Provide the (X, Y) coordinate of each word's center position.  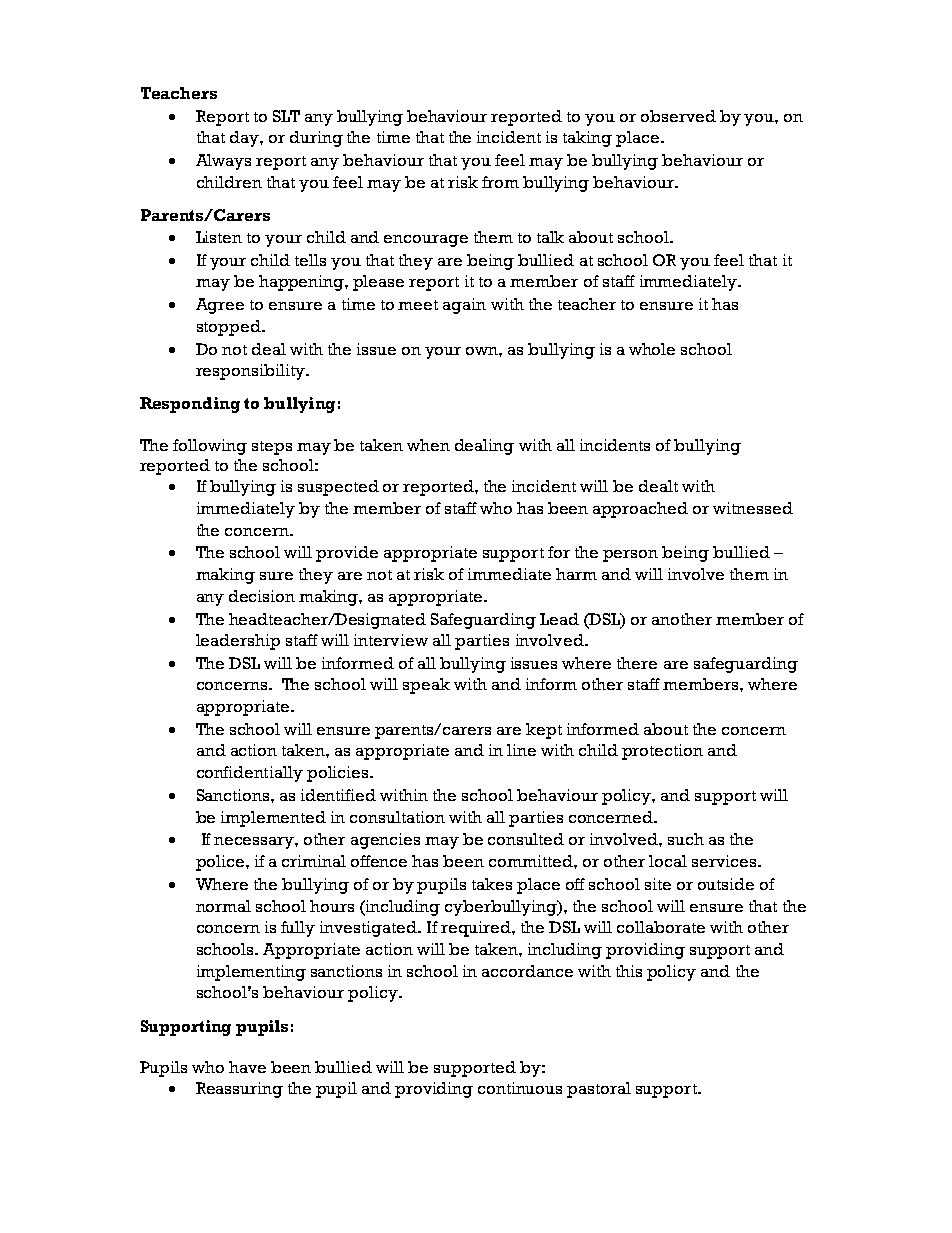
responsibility (251, 372)
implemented (273, 819)
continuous (520, 1088)
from (500, 182)
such (686, 839)
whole (652, 349)
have (247, 1067)
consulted (526, 839)
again (464, 306)
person (630, 556)
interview (391, 640)
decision (262, 596)
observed (678, 116)
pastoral (599, 1090)
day (245, 139)
